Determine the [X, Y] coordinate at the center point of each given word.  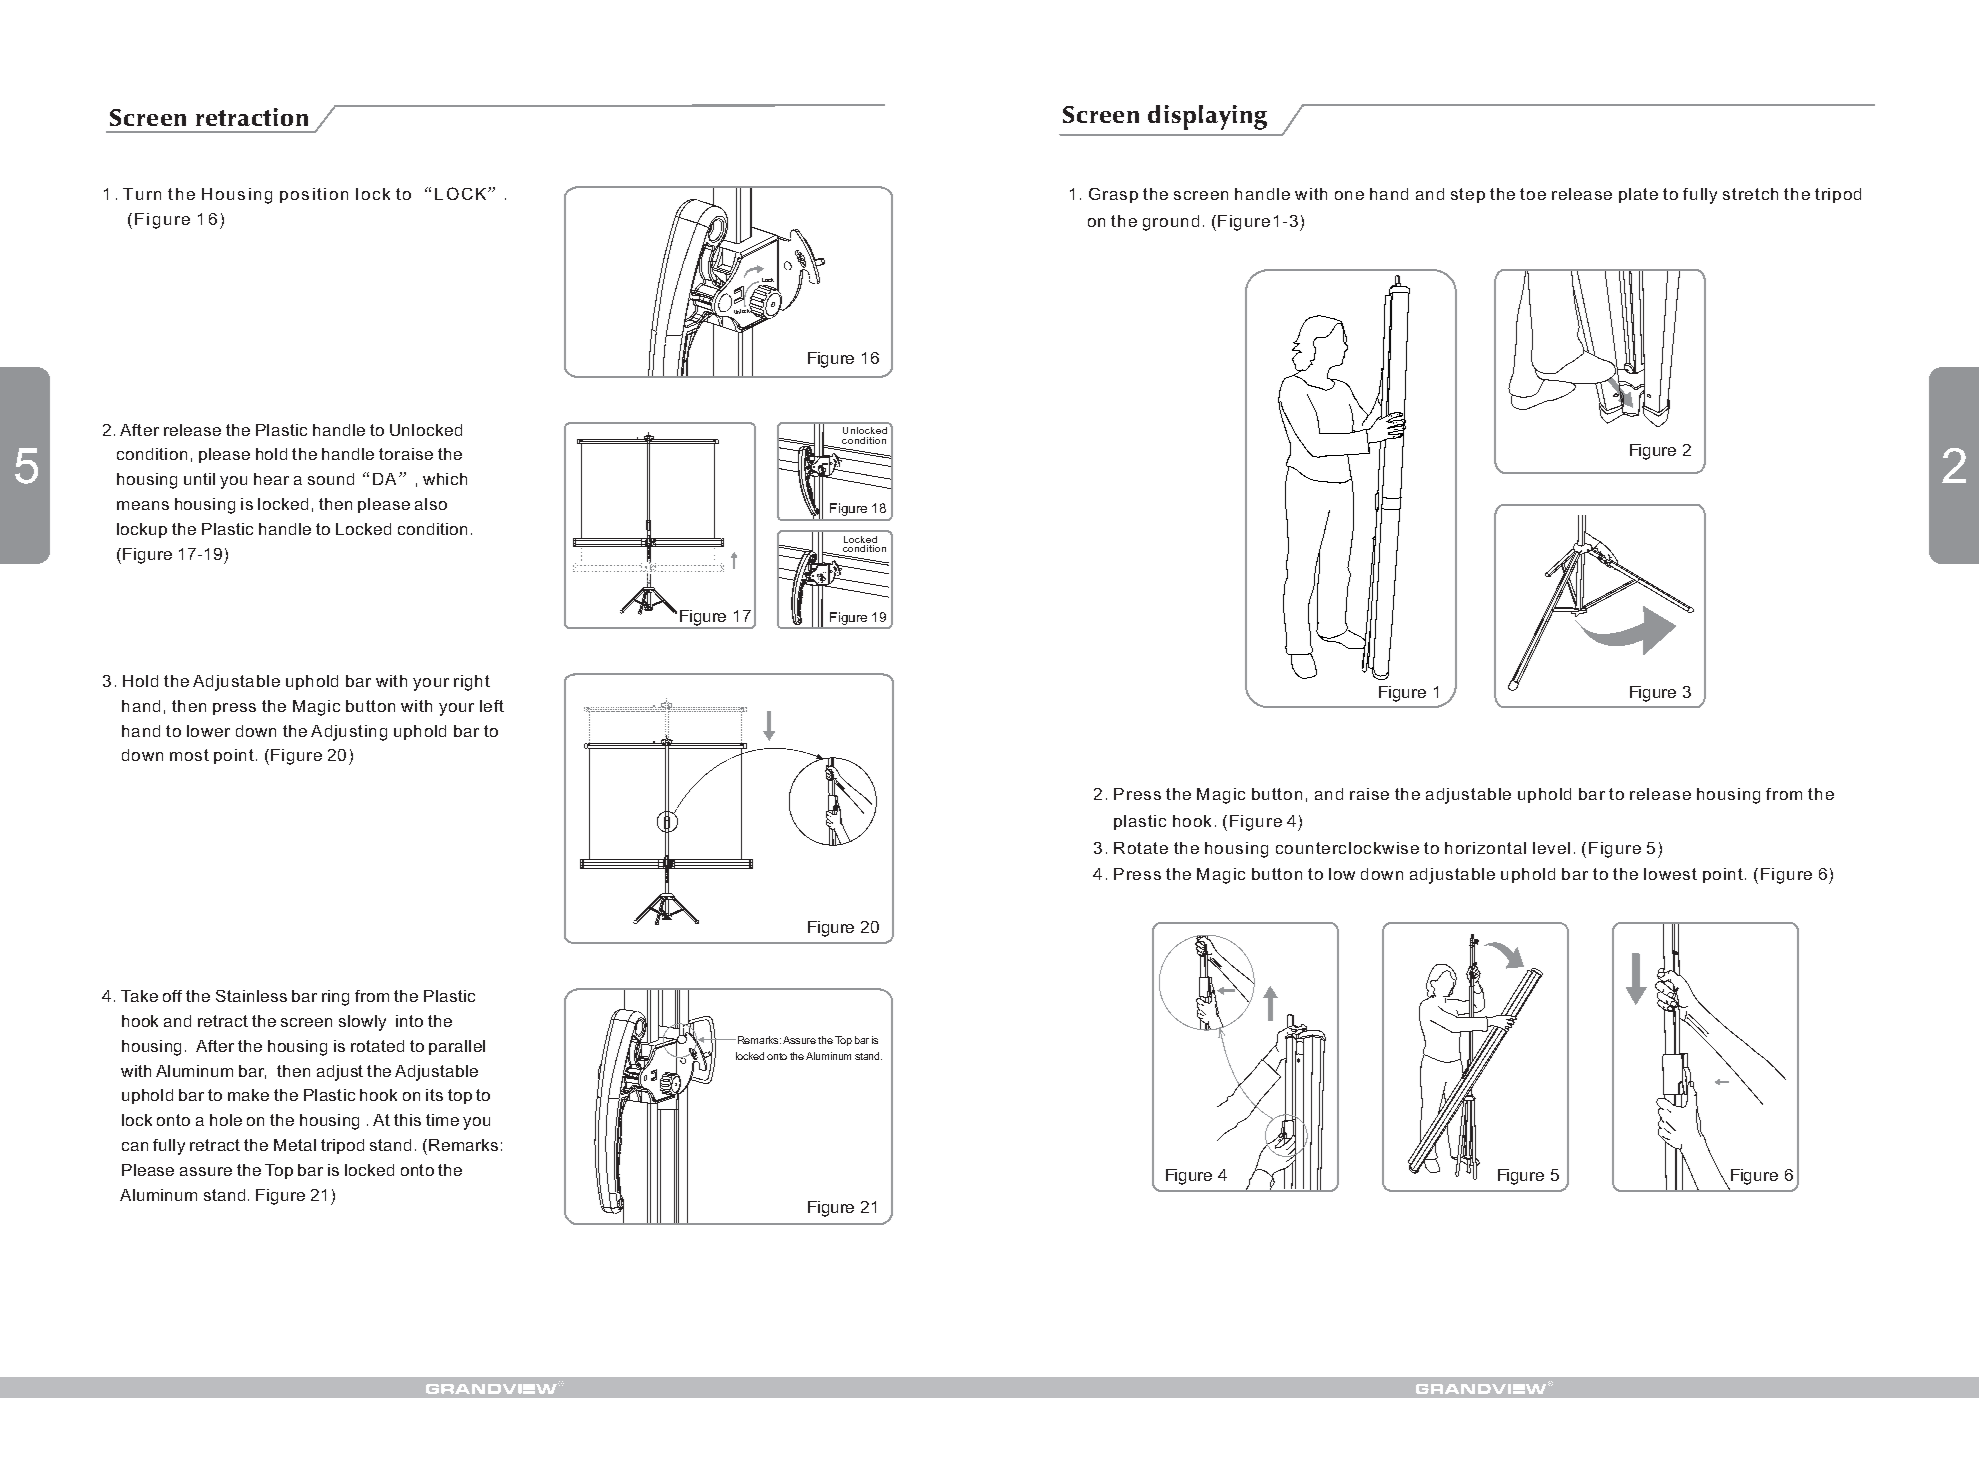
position [314, 195]
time [442, 1120]
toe [1533, 194]
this [407, 1120]
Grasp [1113, 195]
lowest [1670, 874]
